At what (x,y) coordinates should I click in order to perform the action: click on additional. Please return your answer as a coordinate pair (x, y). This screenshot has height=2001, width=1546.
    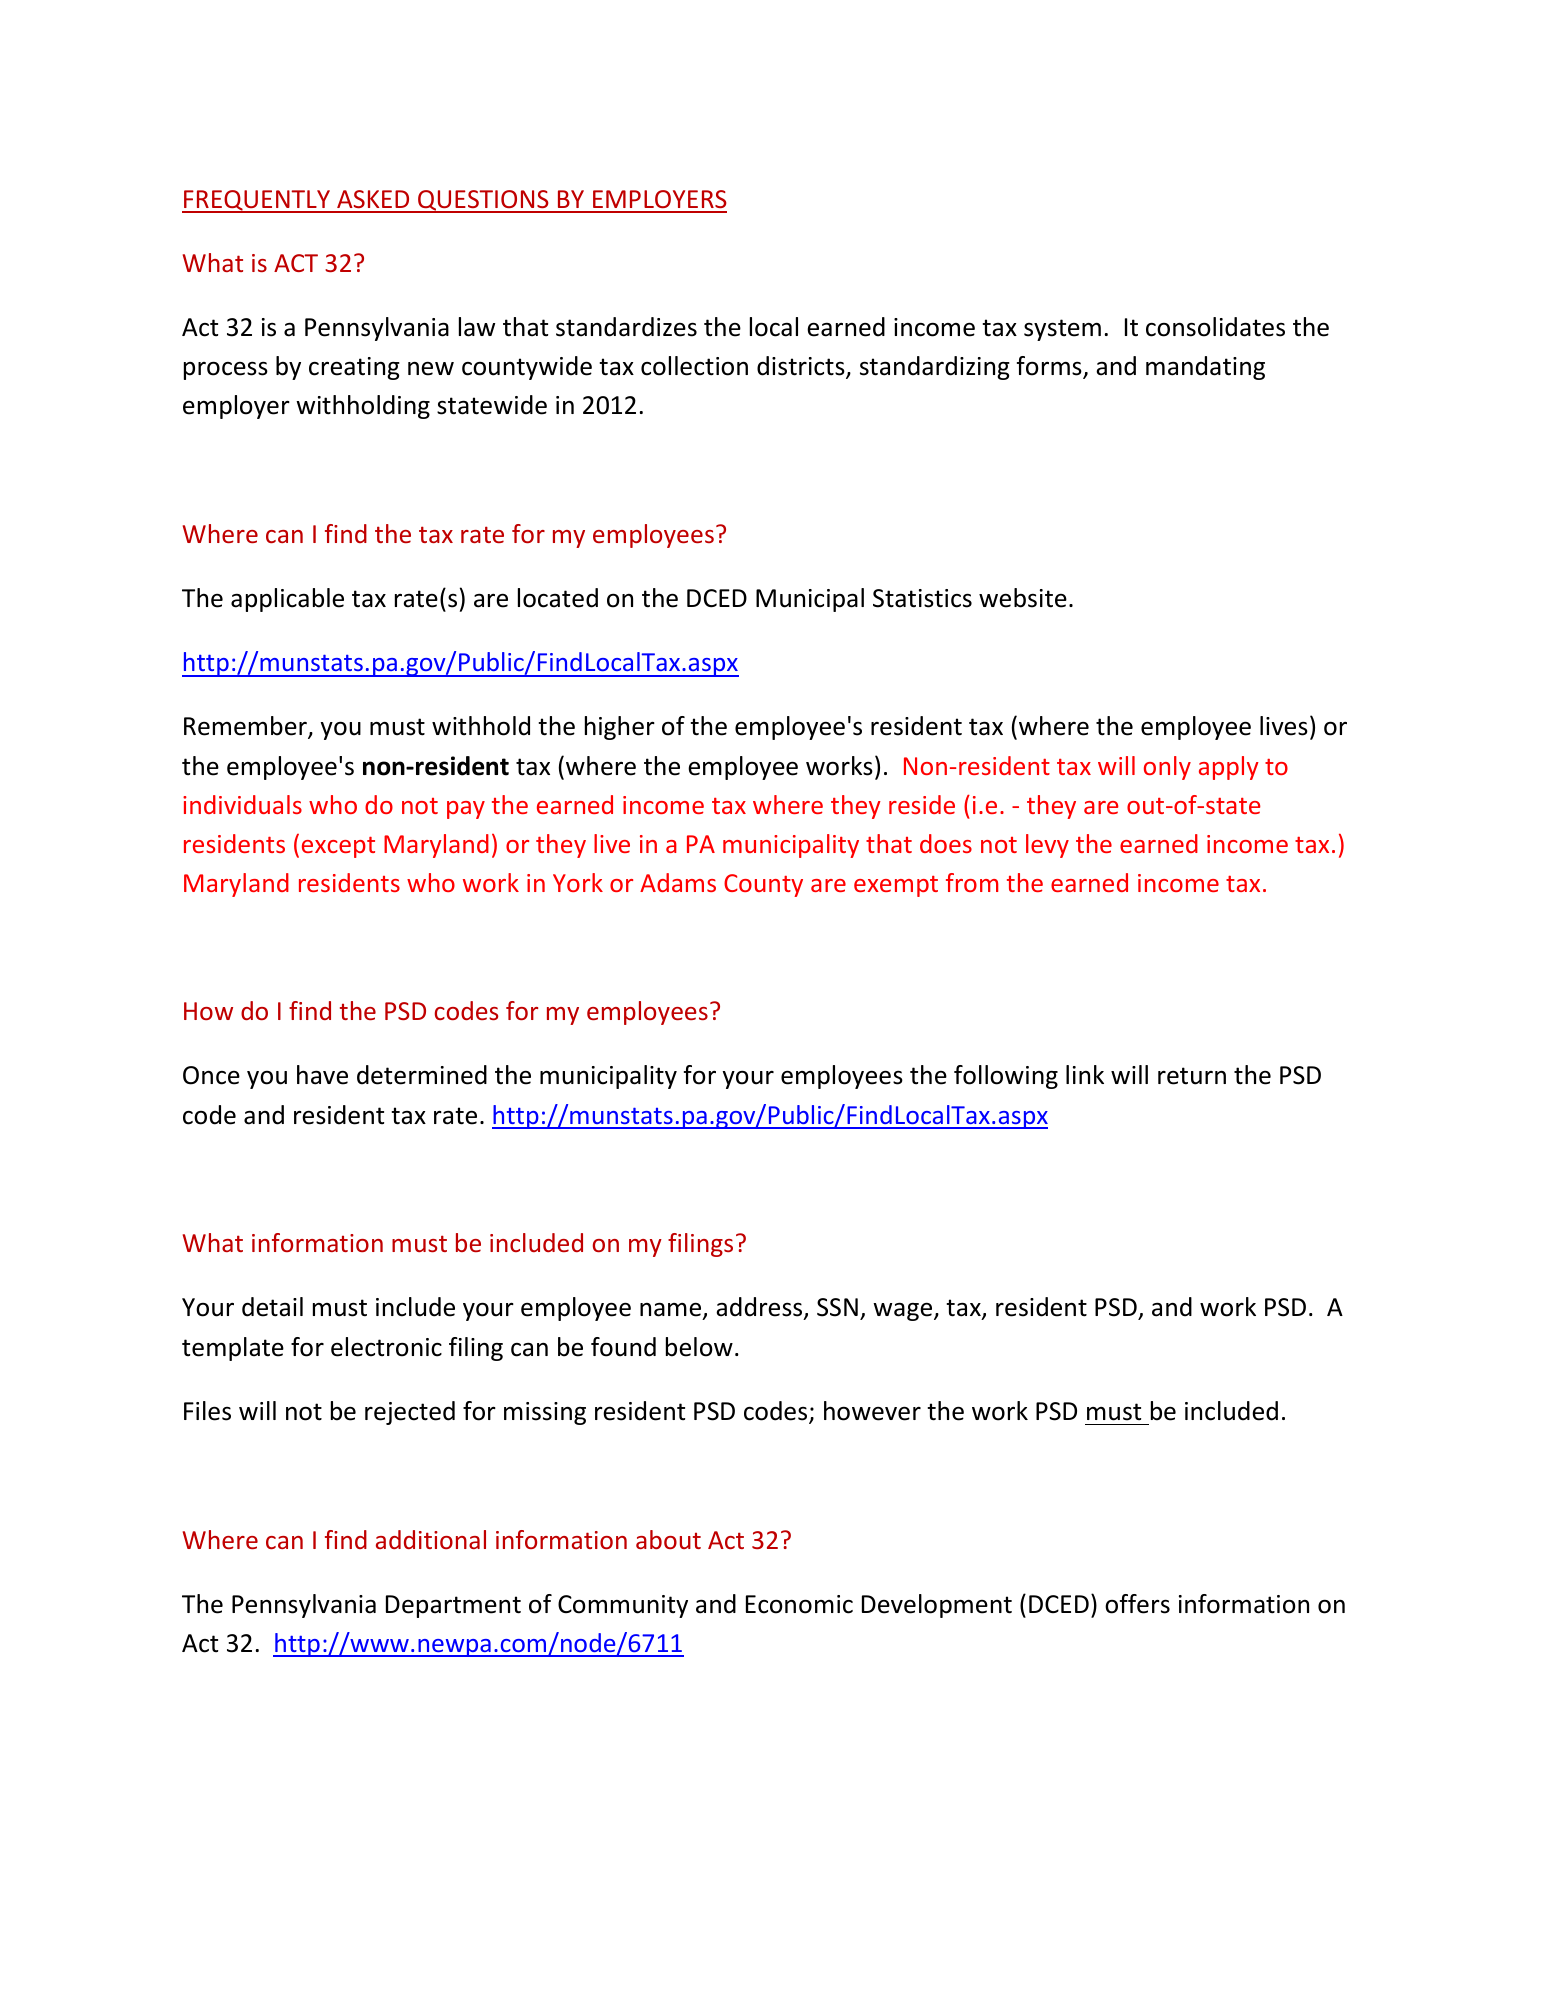
    Looking at the image, I should click on (431, 1539).
